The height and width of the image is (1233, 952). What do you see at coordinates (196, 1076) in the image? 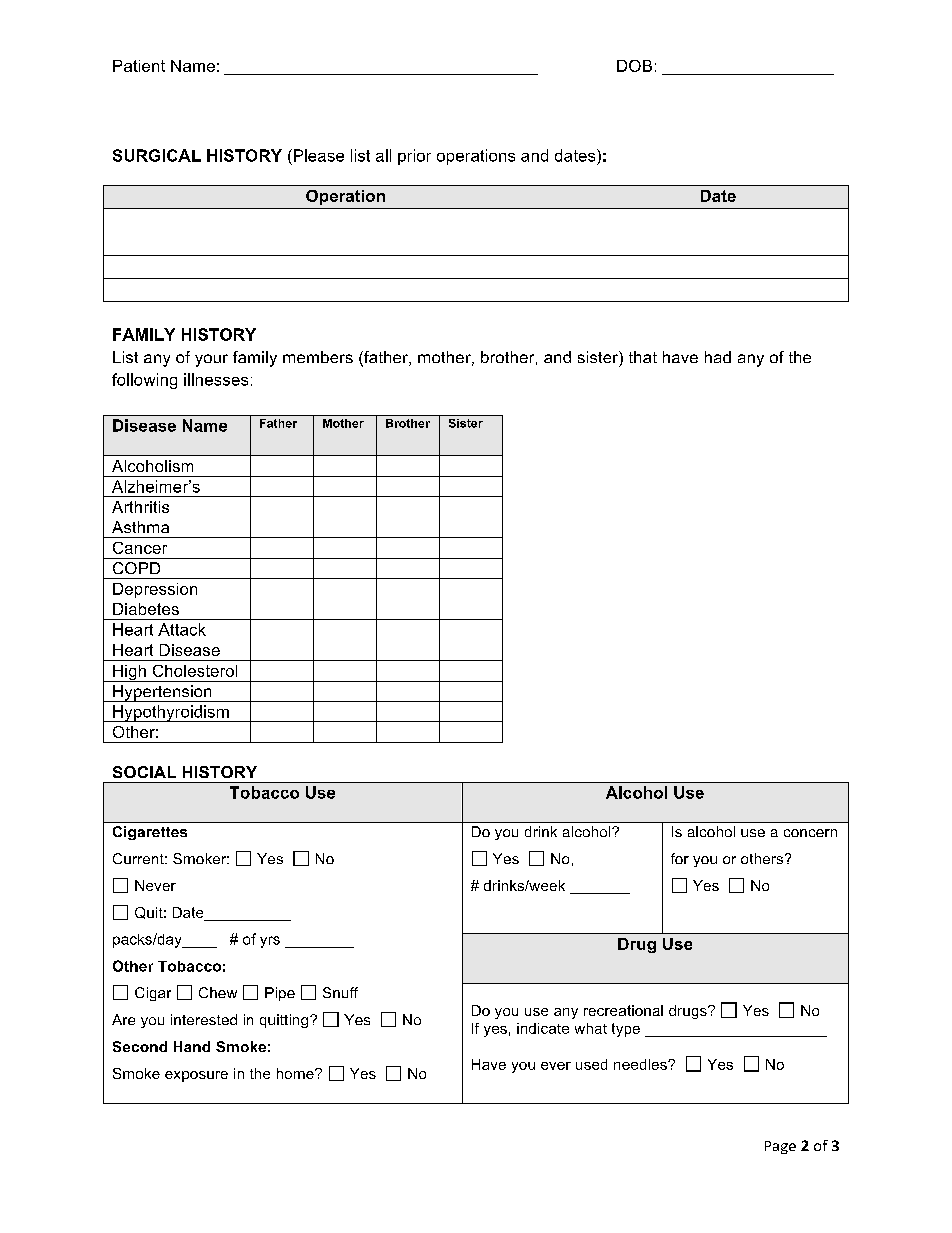
I see `exposure` at bounding box center [196, 1076].
